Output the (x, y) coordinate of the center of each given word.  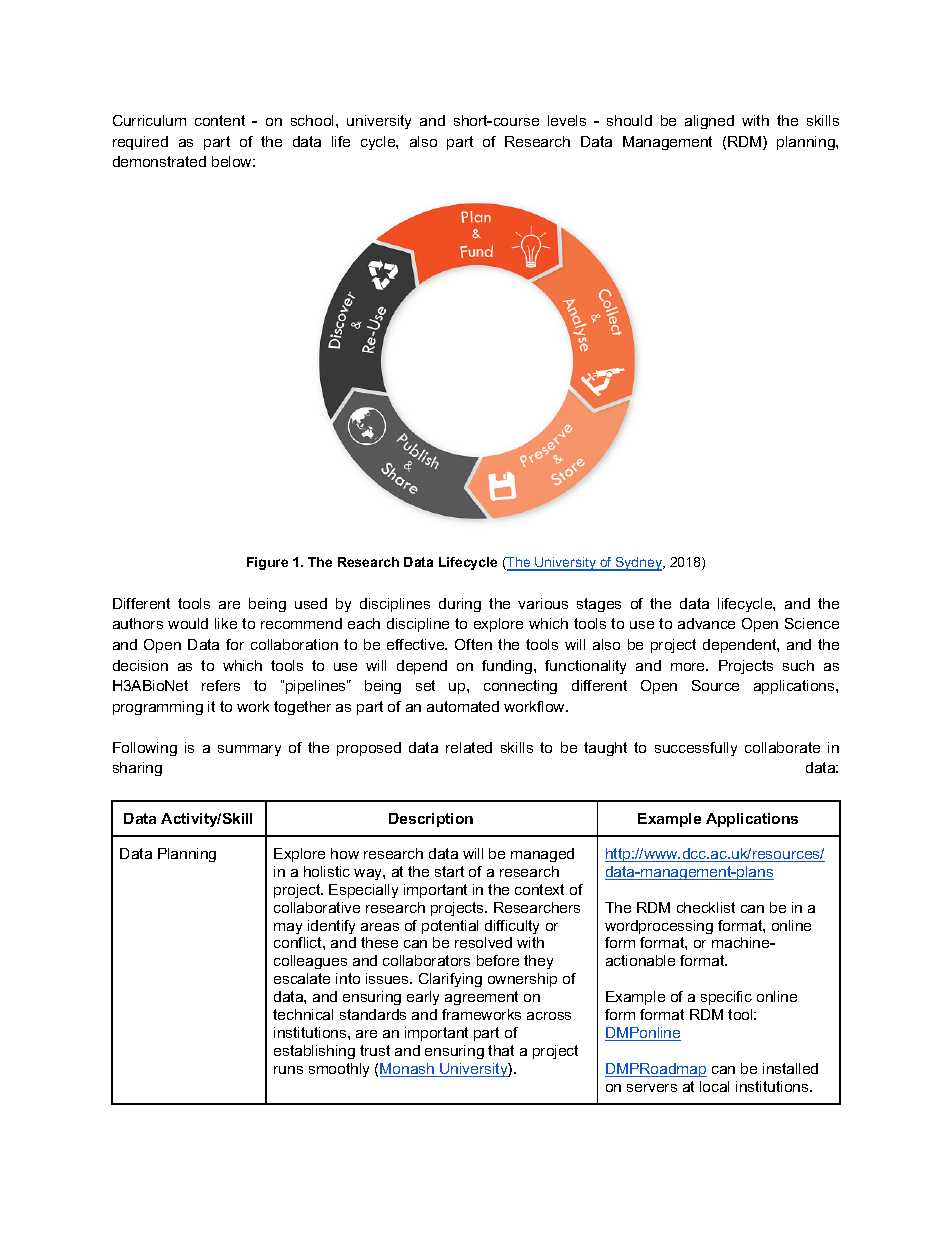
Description (431, 820)
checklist (706, 907)
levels (567, 120)
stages (599, 605)
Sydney (639, 564)
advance (706, 623)
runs (288, 1070)
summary (249, 750)
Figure (267, 563)
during (460, 605)
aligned (709, 122)
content (220, 120)
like (226, 623)
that (501, 1050)
